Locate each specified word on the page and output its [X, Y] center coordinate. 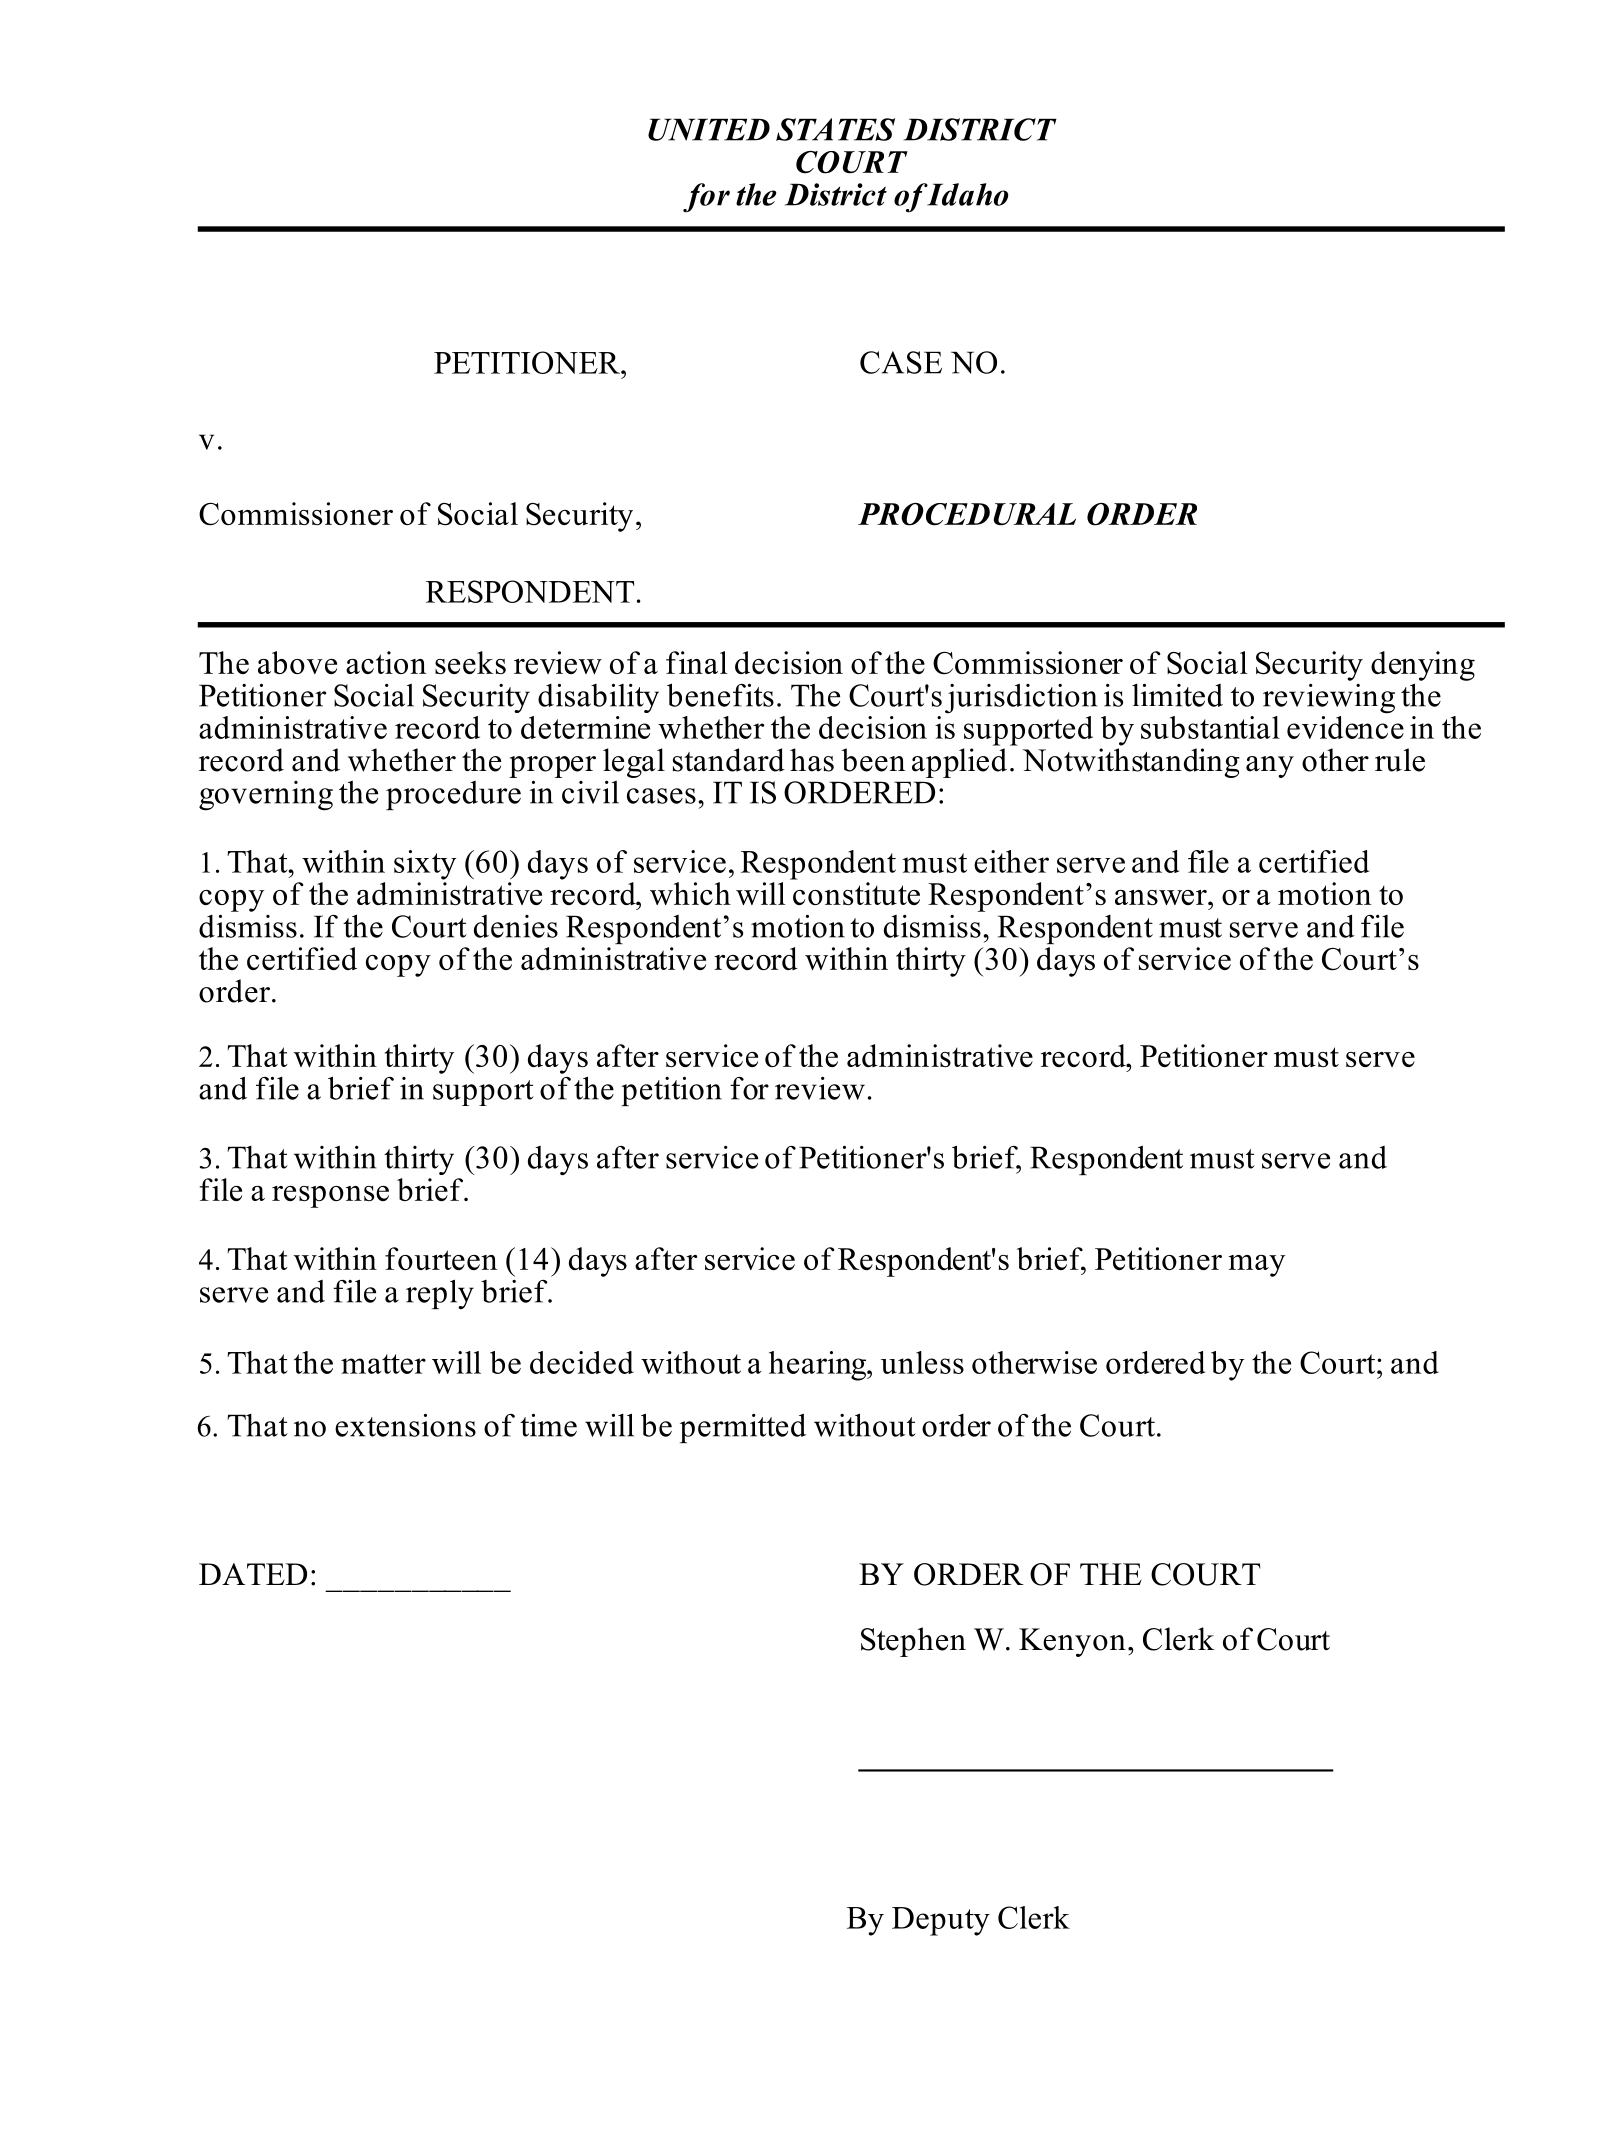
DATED [253, 1574]
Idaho [966, 194]
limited [1177, 695]
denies [516, 926]
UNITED [709, 129]
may [1256, 1266]
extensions [405, 1425]
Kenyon [1072, 1642]
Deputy [941, 1921]
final [696, 662]
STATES [835, 129]
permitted [743, 1428]
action [386, 662]
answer [1162, 897]
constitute [856, 893]
